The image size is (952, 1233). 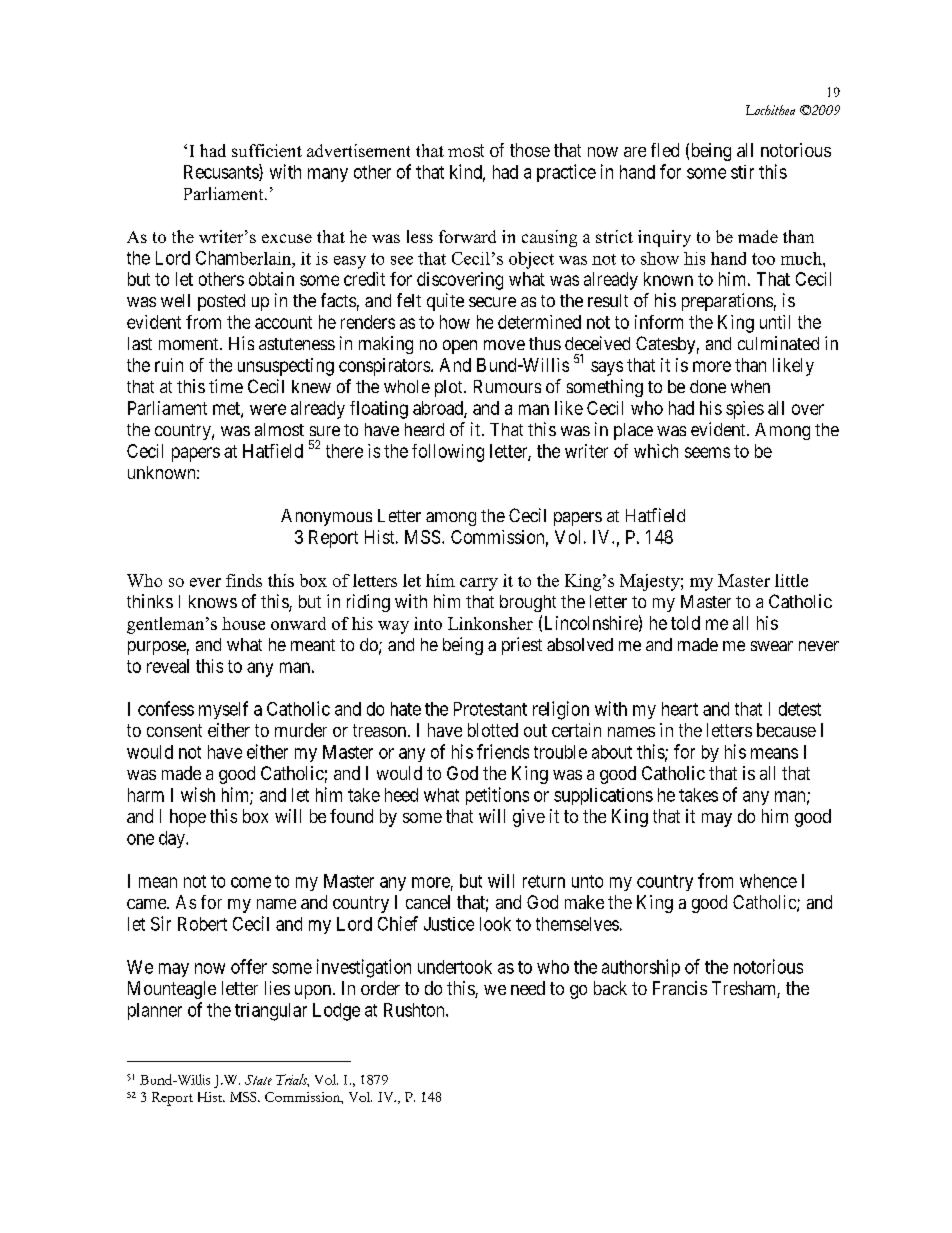 I want to click on State, so click(x=258, y=1080).
